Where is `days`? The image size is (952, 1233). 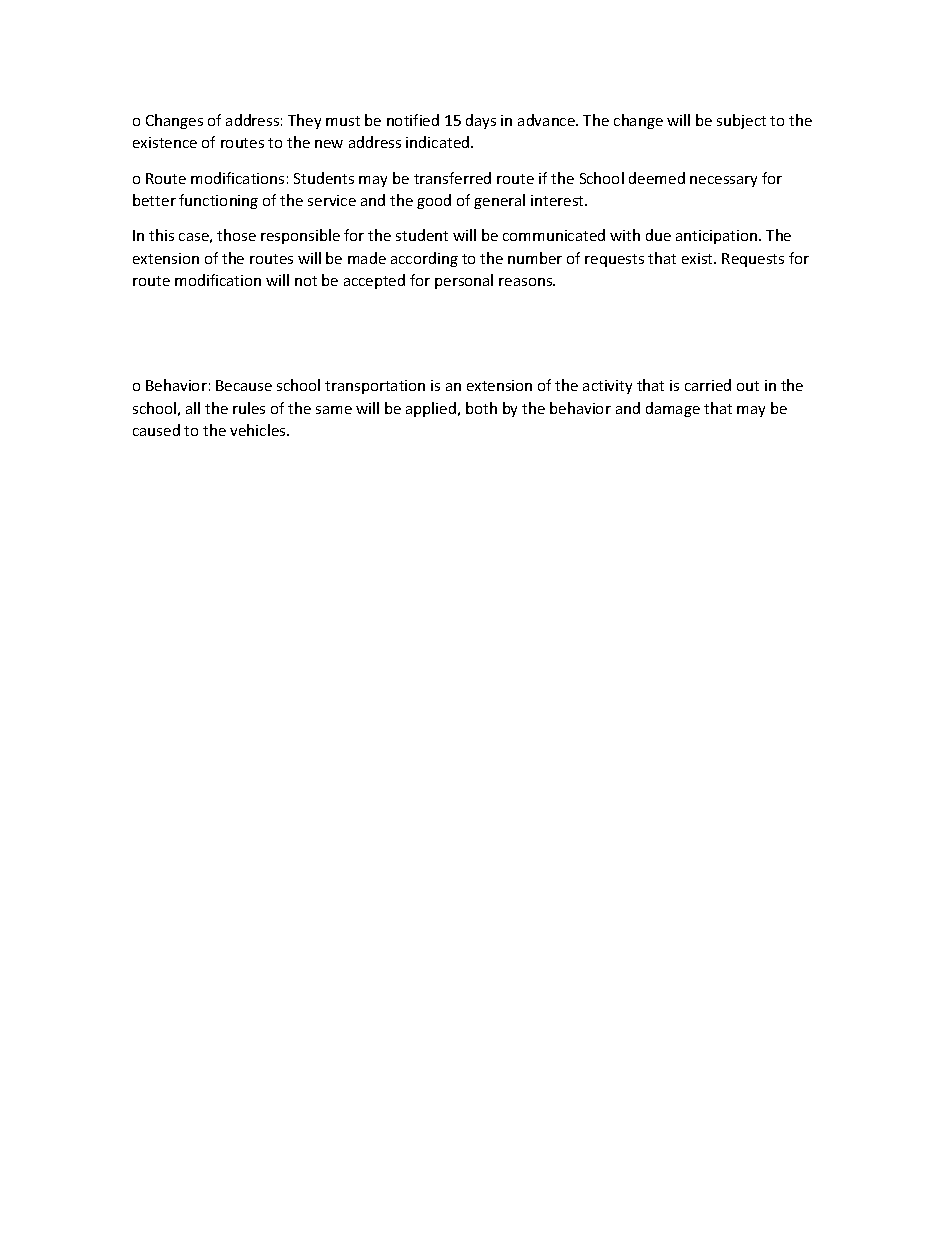 days is located at coordinates (481, 121).
